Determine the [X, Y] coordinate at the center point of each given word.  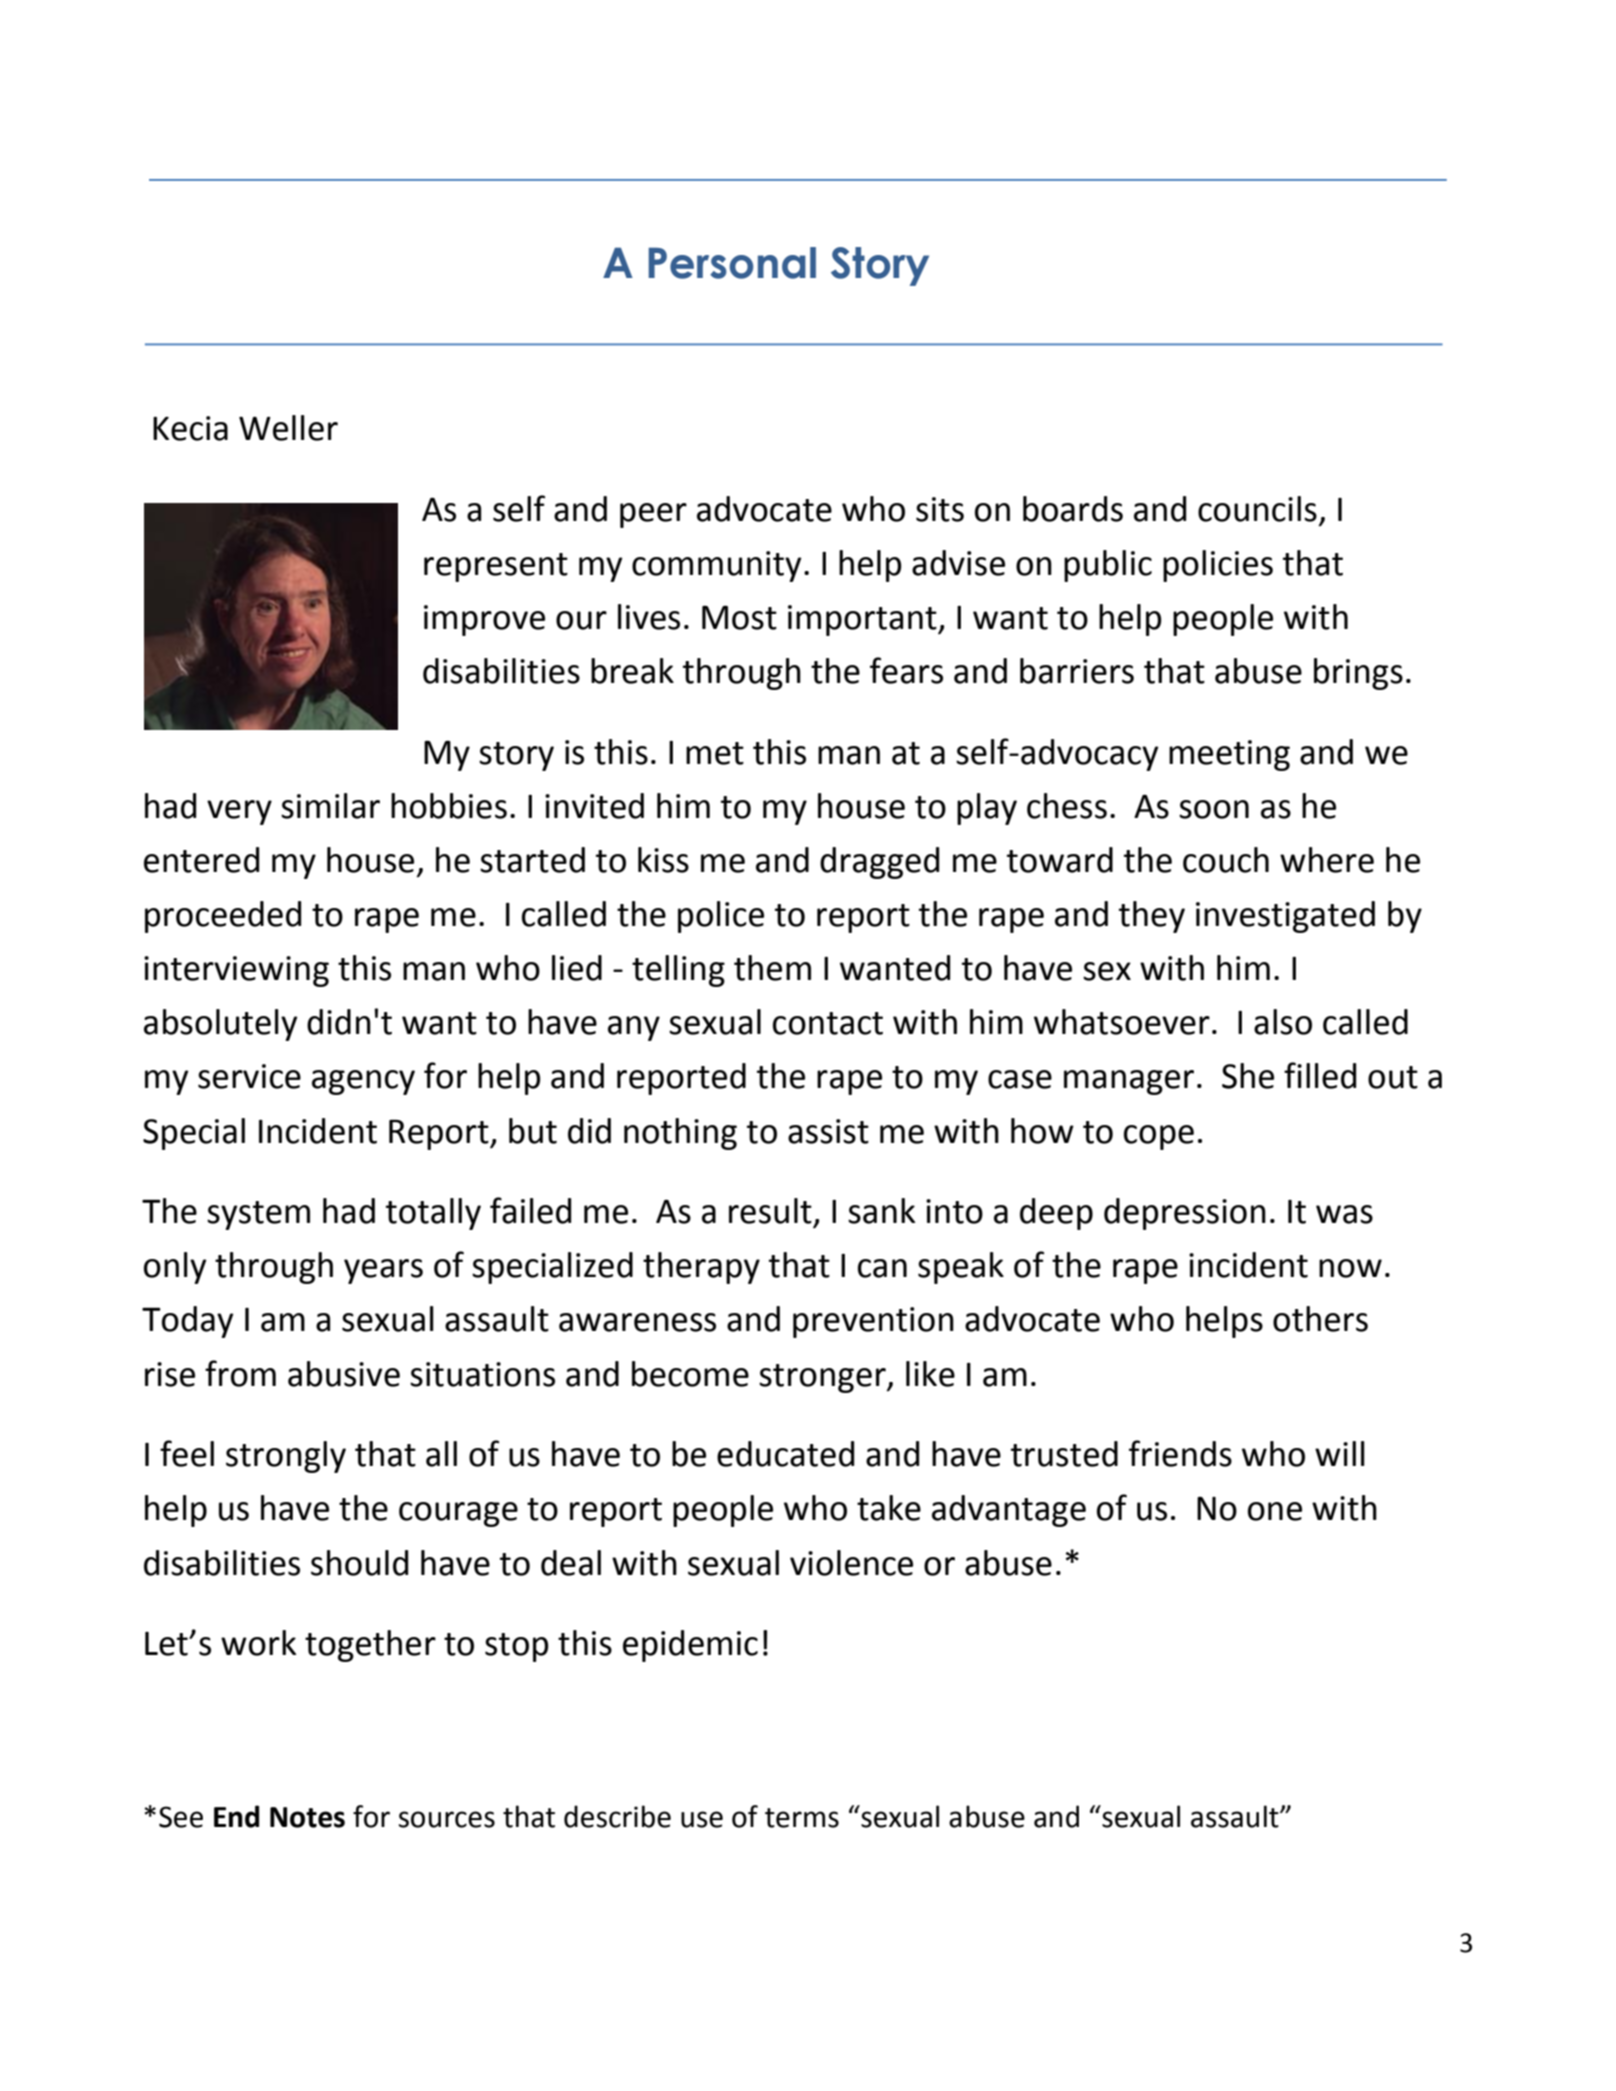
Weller [288, 428]
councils [1257, 509]
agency [363, 1082]
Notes [307, 1817]
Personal [732, 263]
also [1283, 1022]
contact [828, 1023]
